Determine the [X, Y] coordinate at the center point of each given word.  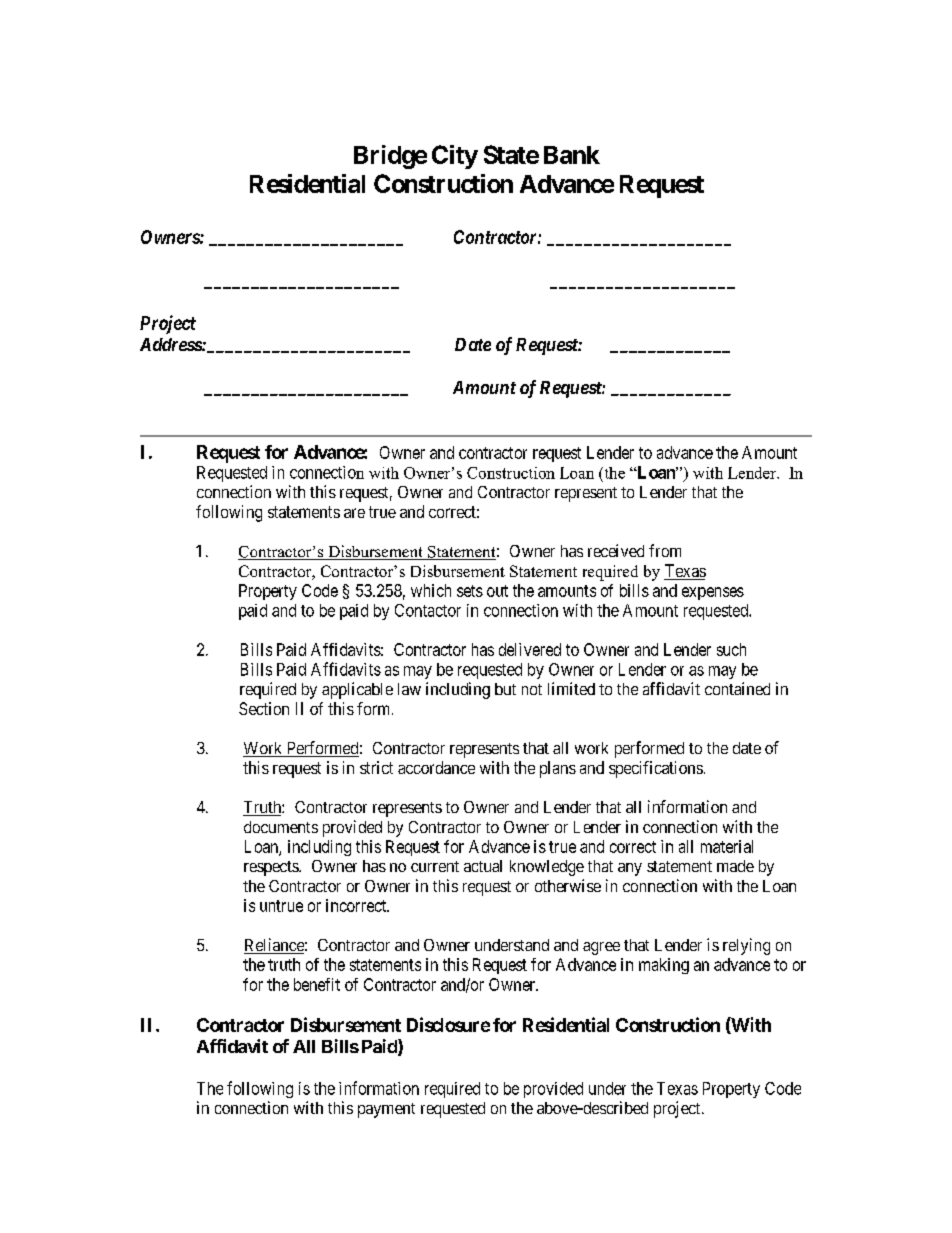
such [731, 649]
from [665, 550]
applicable [357, 690]
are [354, 513]
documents [281, 827]
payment [386, 1110]
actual [483, 866]
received [616, 550]
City [455, 157]
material [727, 846]
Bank [572, 155]
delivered [530, 649]
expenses [713, 593]
